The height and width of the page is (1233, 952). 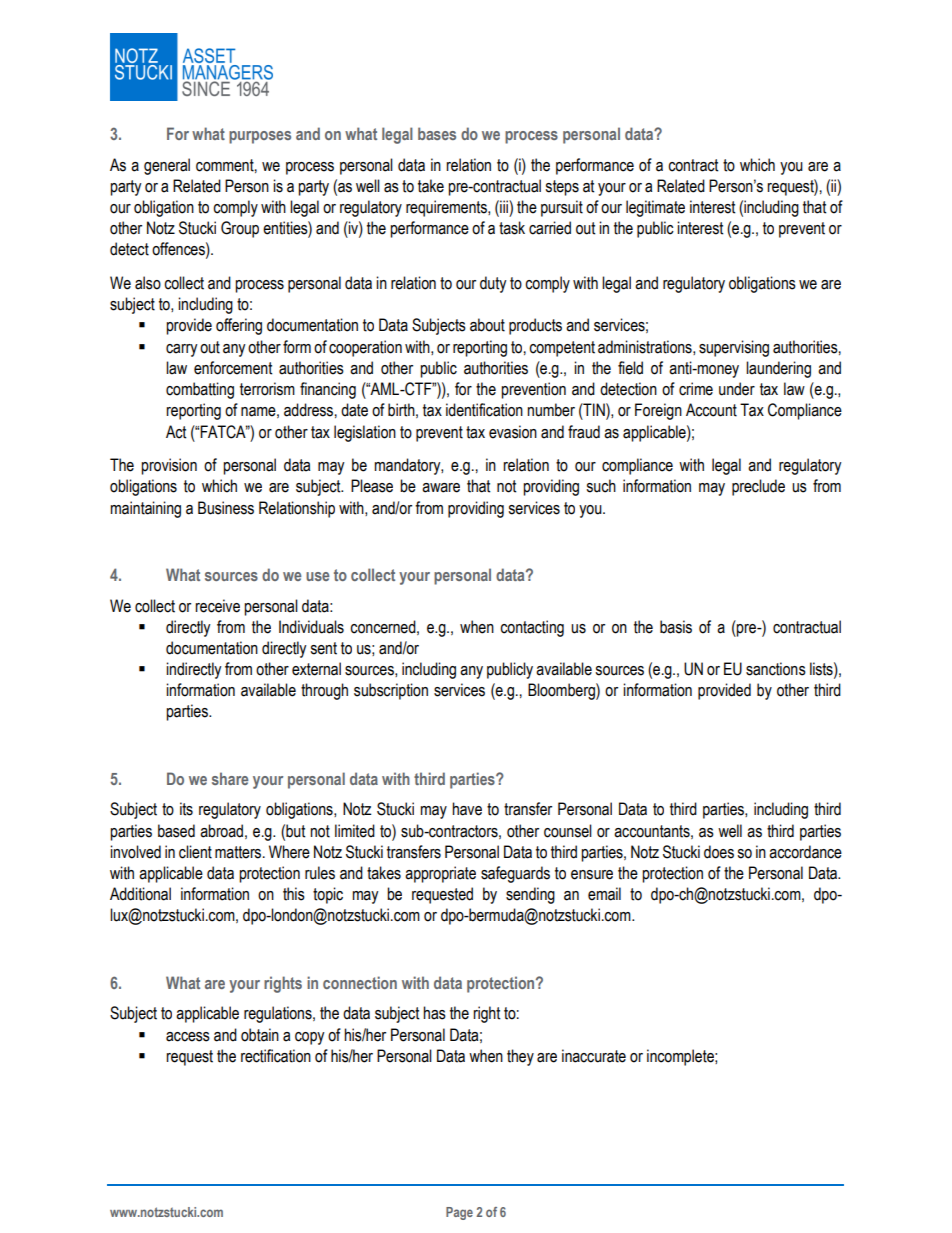 What do you see at coordinates (217, 606) in the page?
I see `receive` at bounding box center [217, 606].
